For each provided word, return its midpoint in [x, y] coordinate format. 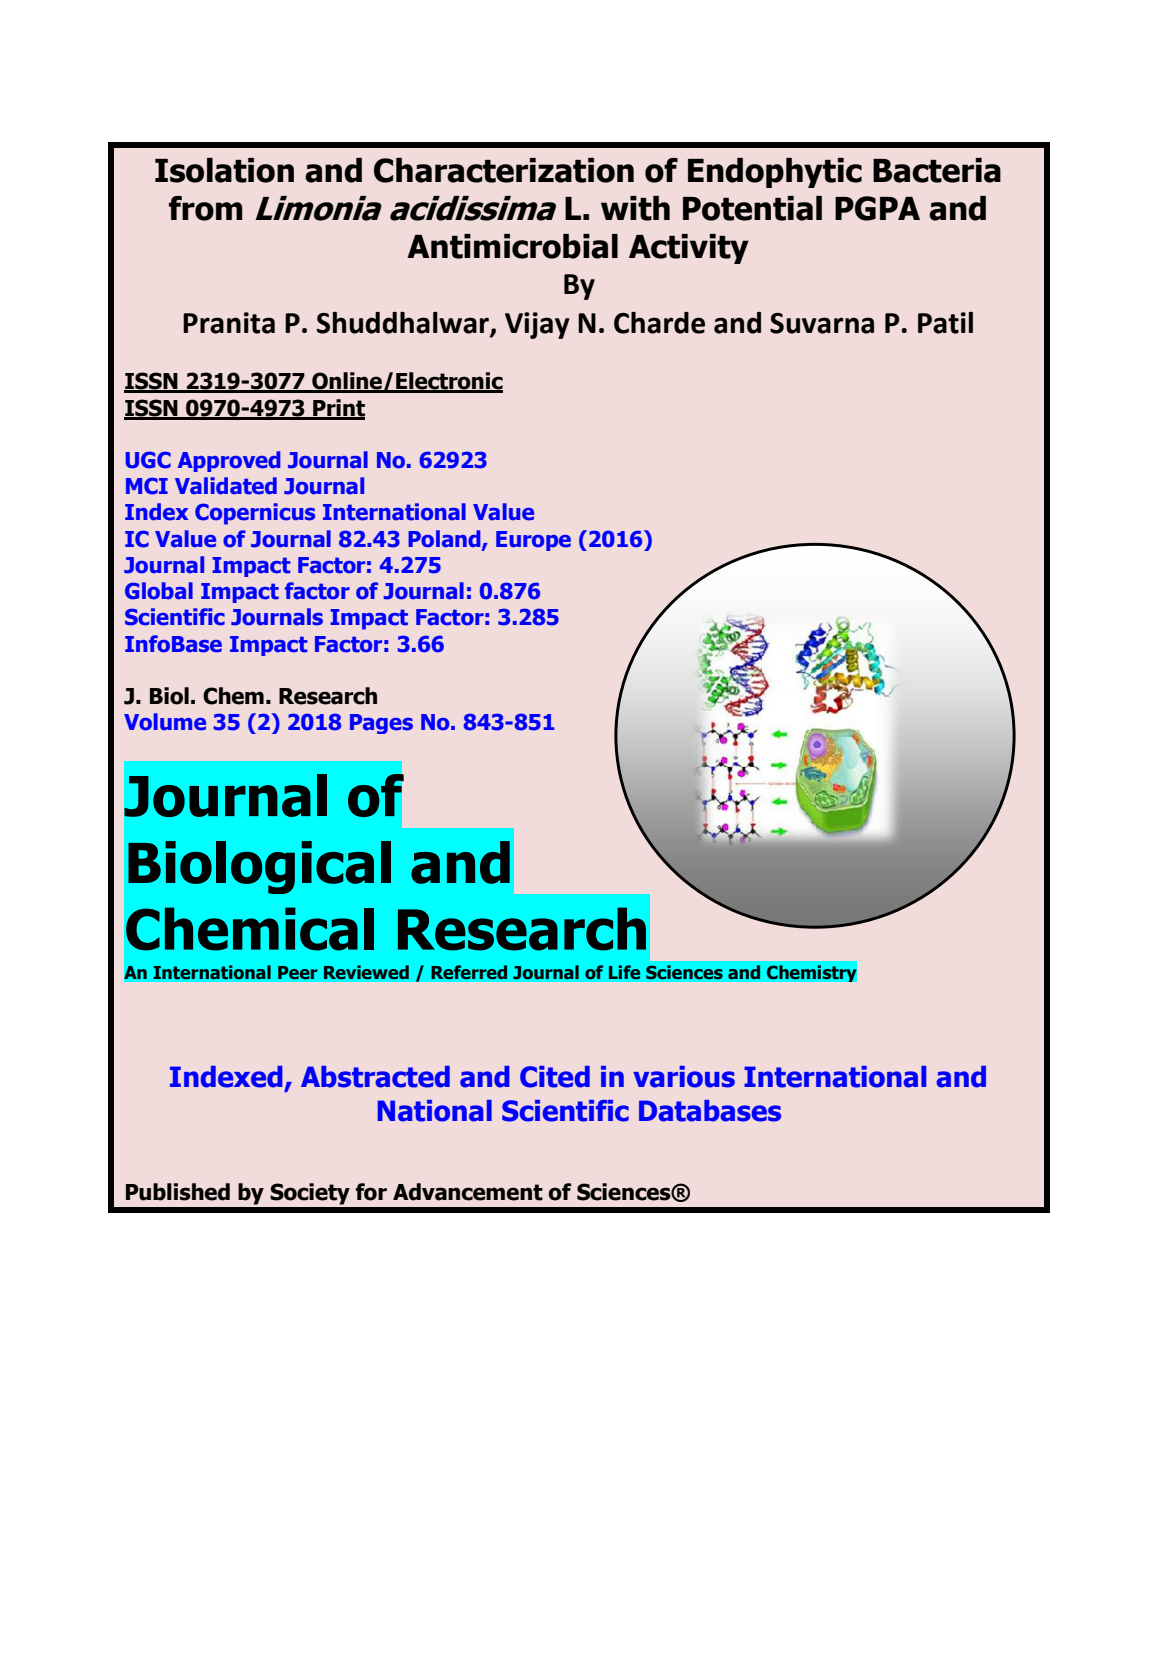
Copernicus [255, 514]
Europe [533, 541]
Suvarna [822, 323]
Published [178, 1192]
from [206, 208]
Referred [469, 972]
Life [624, 972]
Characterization [504, 170]
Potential [752, 208]
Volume [165, 722]
